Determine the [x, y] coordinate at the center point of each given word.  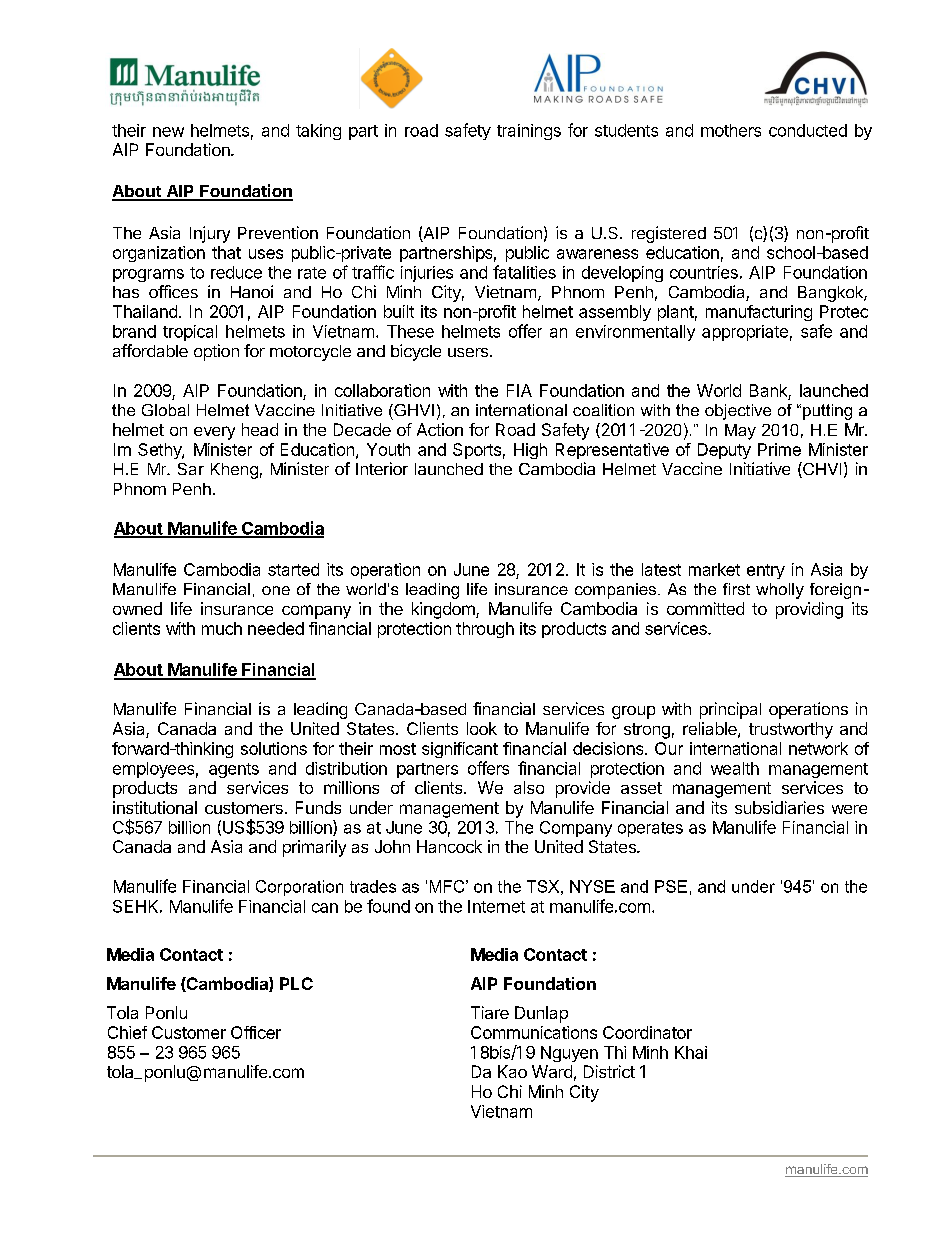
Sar [191, 469]
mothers [731, 130]
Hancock [449, 846]
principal [730, 710]
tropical [190, 333]
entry [766, 571]
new [168, 132]
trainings [529, 132]
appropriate [745, 333]
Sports [477, 451]
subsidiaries [779, 807]
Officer [256, 1032]
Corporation [299, 888]
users [468, 352]
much [222, 628]
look [482, 728]
